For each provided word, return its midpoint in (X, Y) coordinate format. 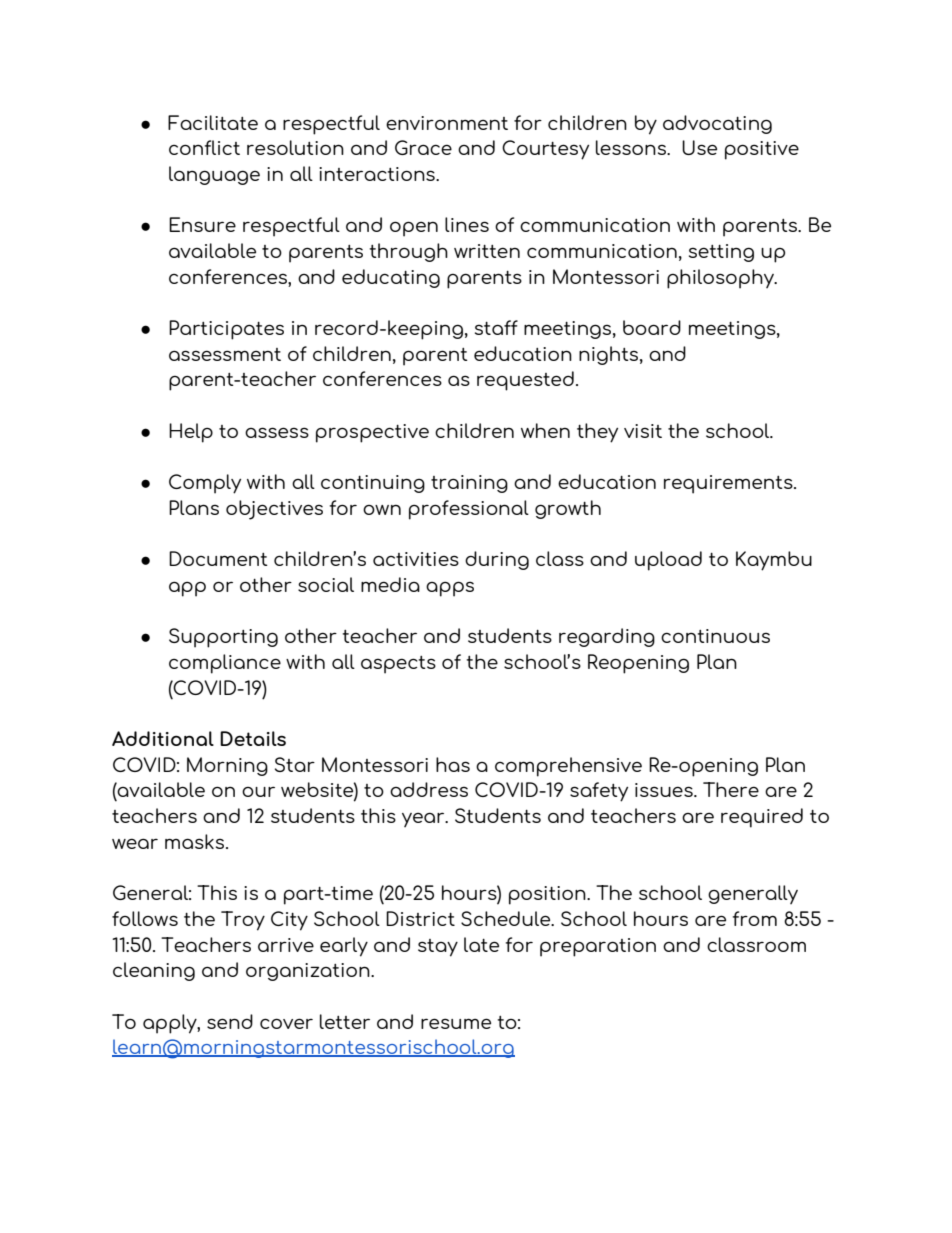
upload (668, 561)
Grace (423, 147)
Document (218, 558)
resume (456, 1023)
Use (699, 147)
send (230, 1021)
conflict (204, 147)
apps (450, 589)
